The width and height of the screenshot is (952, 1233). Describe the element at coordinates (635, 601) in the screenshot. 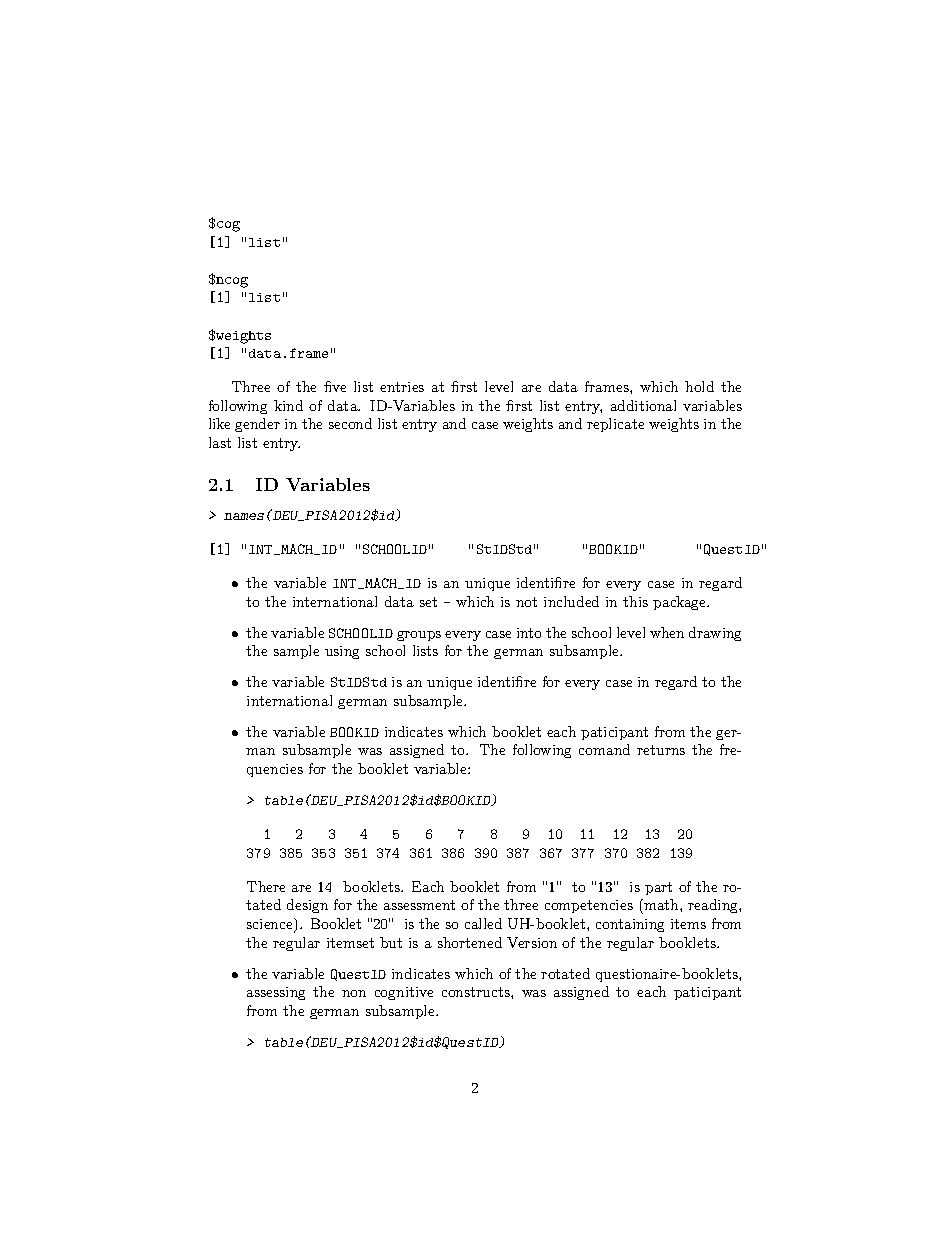

I see `this` at that location.
